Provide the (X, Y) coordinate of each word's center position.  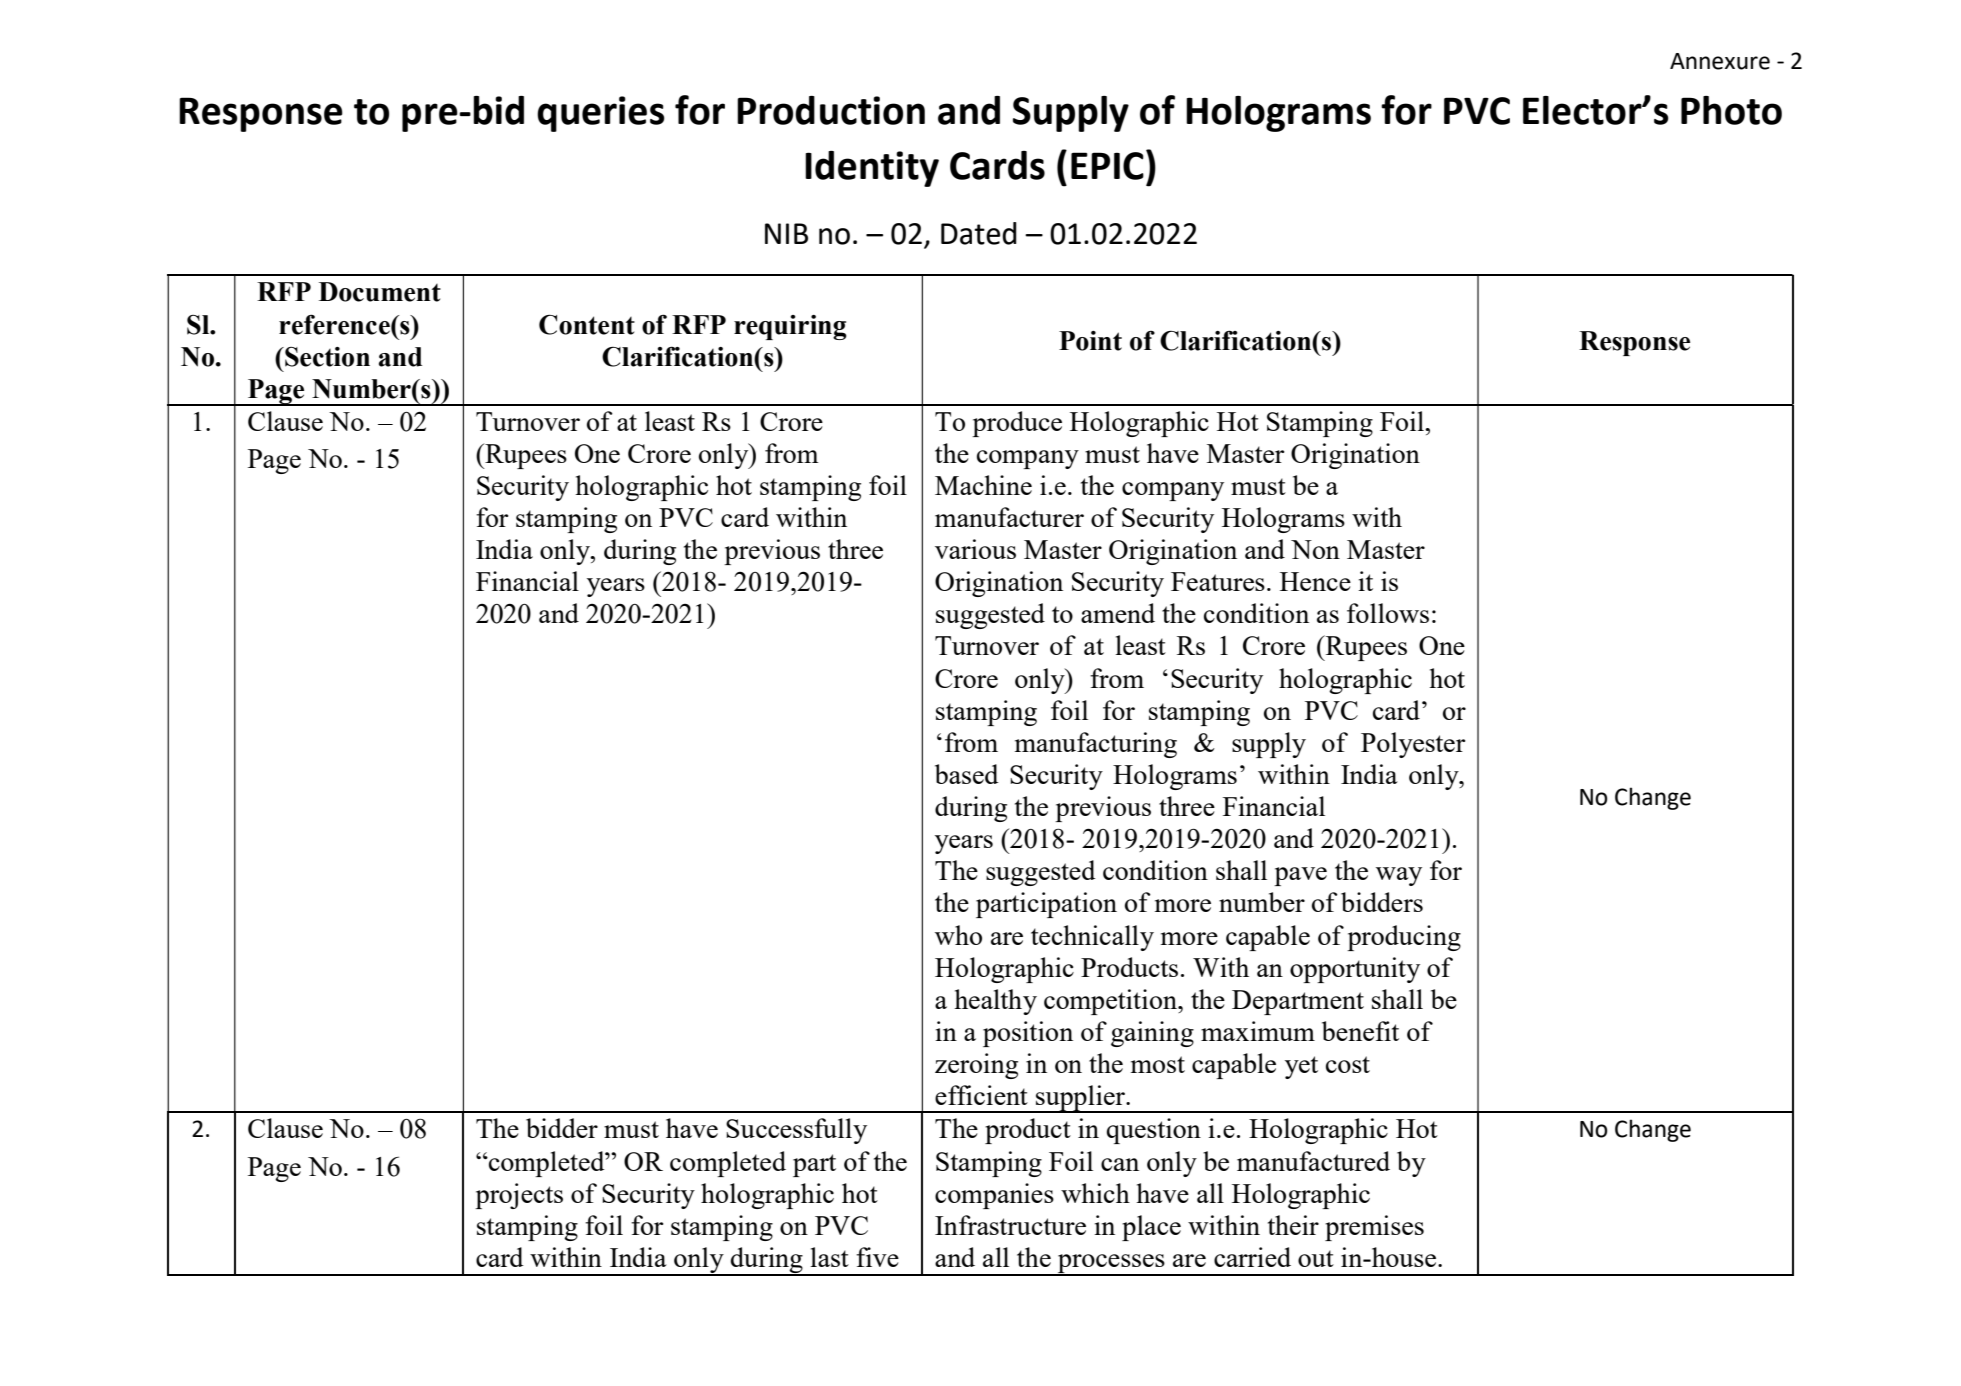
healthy (995, 1002)
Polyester (1413, 745)
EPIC (1107, 166)
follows (1388, 613)
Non (1315, 549)
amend (1118, 613)
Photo (1731, 110)
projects (519, 1196)
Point (1090, 341)
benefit (1360, 1031)
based (967, 774)
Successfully (796, 1131)
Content (587, 324)
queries (601, 114)
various (975, 549)
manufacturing (1096, 745)
